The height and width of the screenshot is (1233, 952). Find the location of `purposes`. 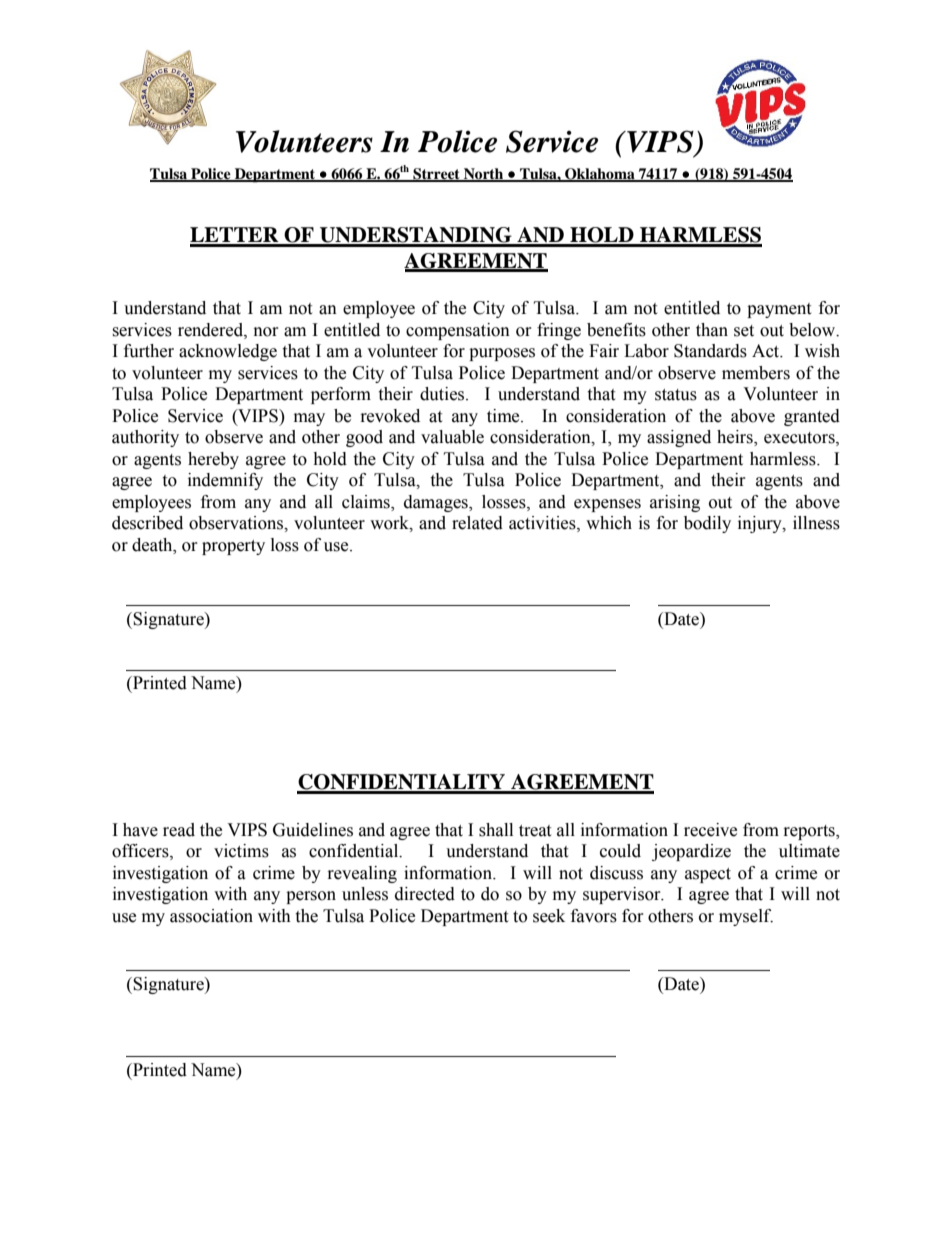

purposes is located at coordinates (502, 354).
